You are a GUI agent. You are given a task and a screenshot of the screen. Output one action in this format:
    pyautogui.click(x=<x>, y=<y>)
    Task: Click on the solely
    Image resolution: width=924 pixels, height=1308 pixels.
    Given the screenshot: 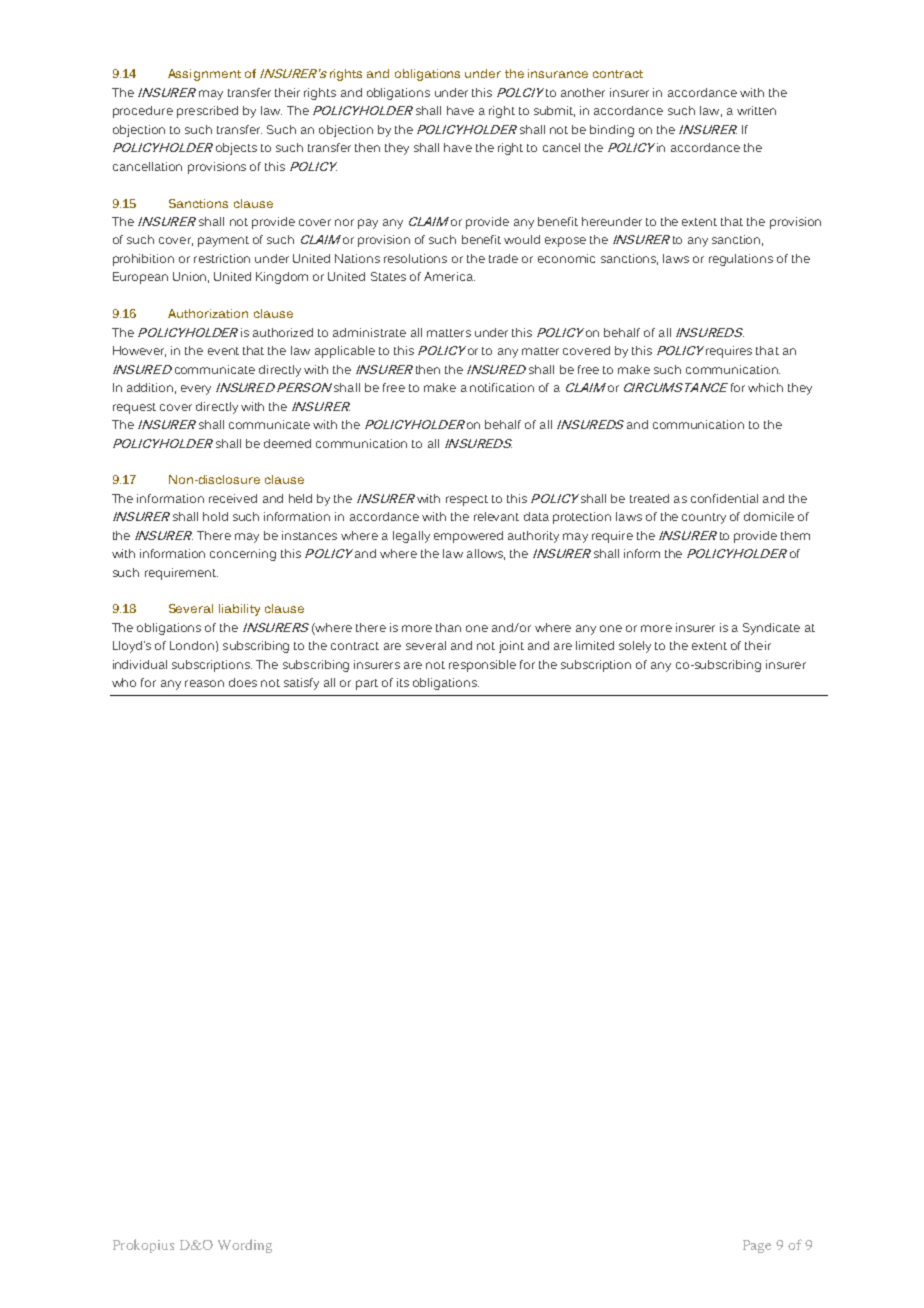 What is the action you would take?
    pyautogui.click(x=635, y=647)
